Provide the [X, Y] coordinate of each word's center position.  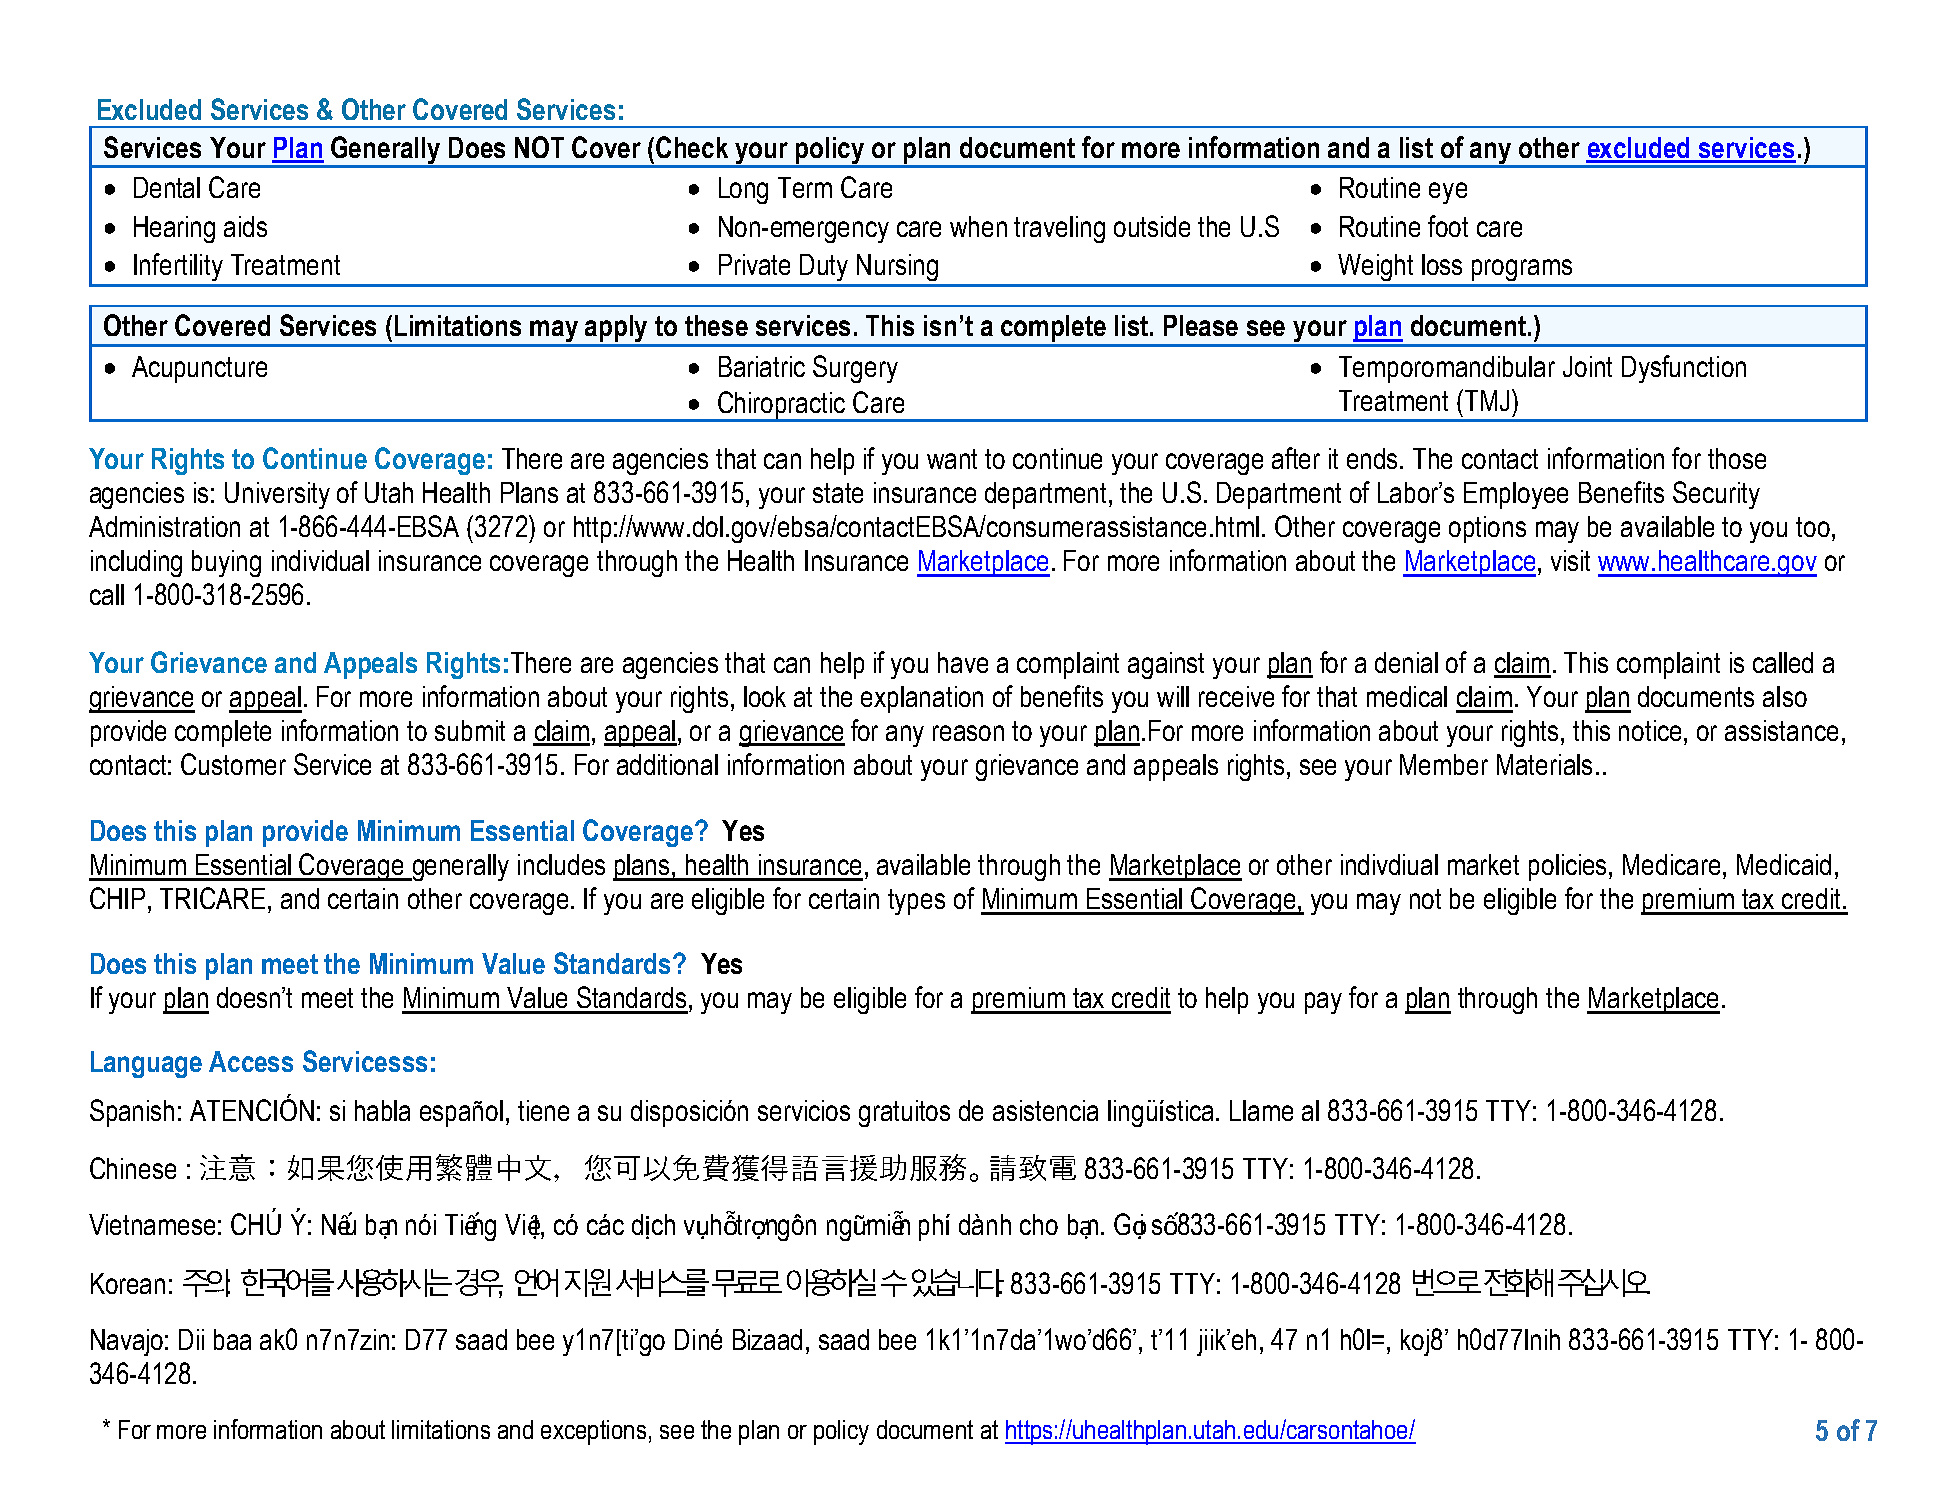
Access [251, 1061]
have [963, 662]
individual [320, 560]
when [978, 226]
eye [1448, 193]
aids [245, 226]
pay [1323, 1003]
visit [1570, 560]
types [916, 902]
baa [232, 1339]
